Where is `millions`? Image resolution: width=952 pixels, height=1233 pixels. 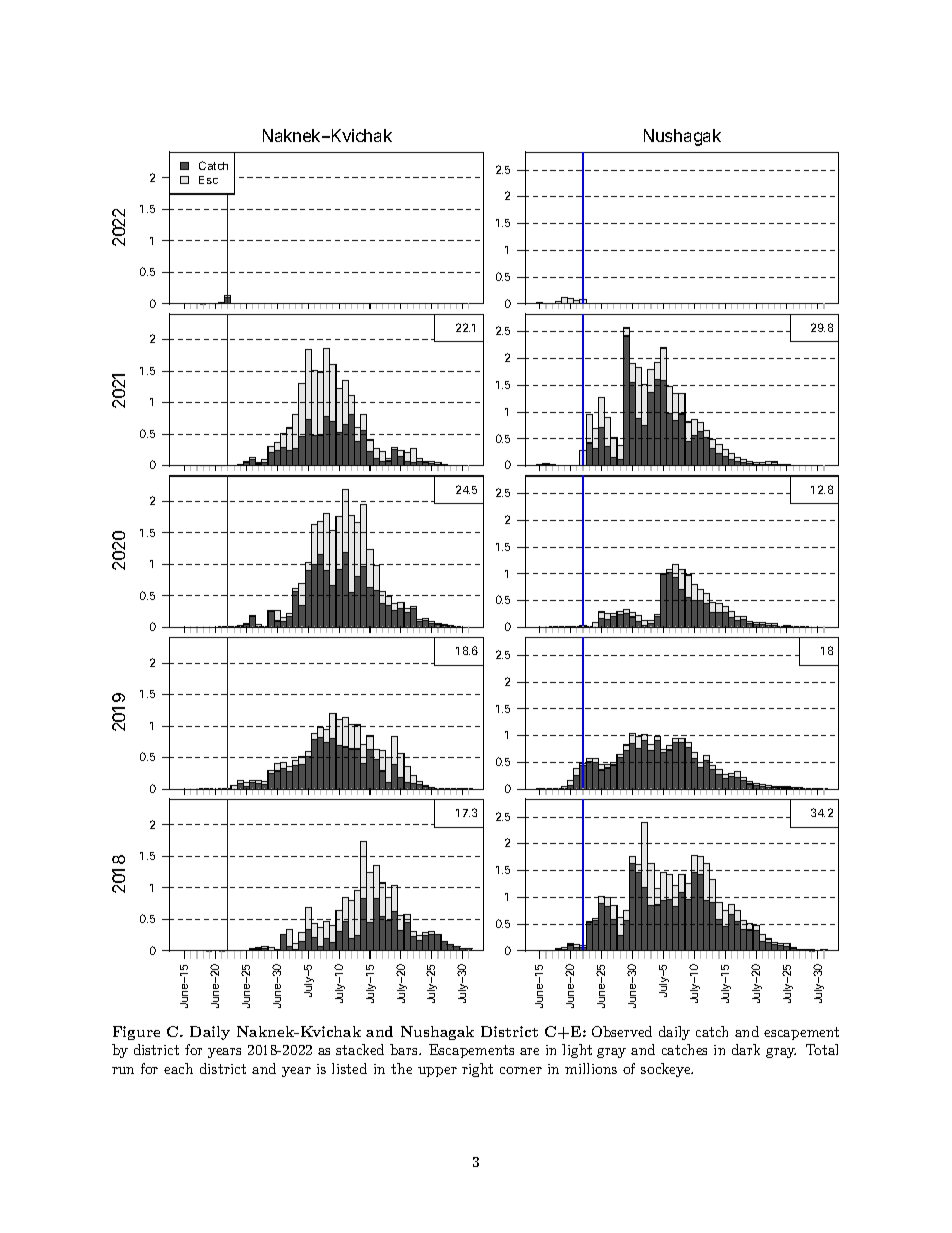
millions is located at coordinates (591, 1068).
